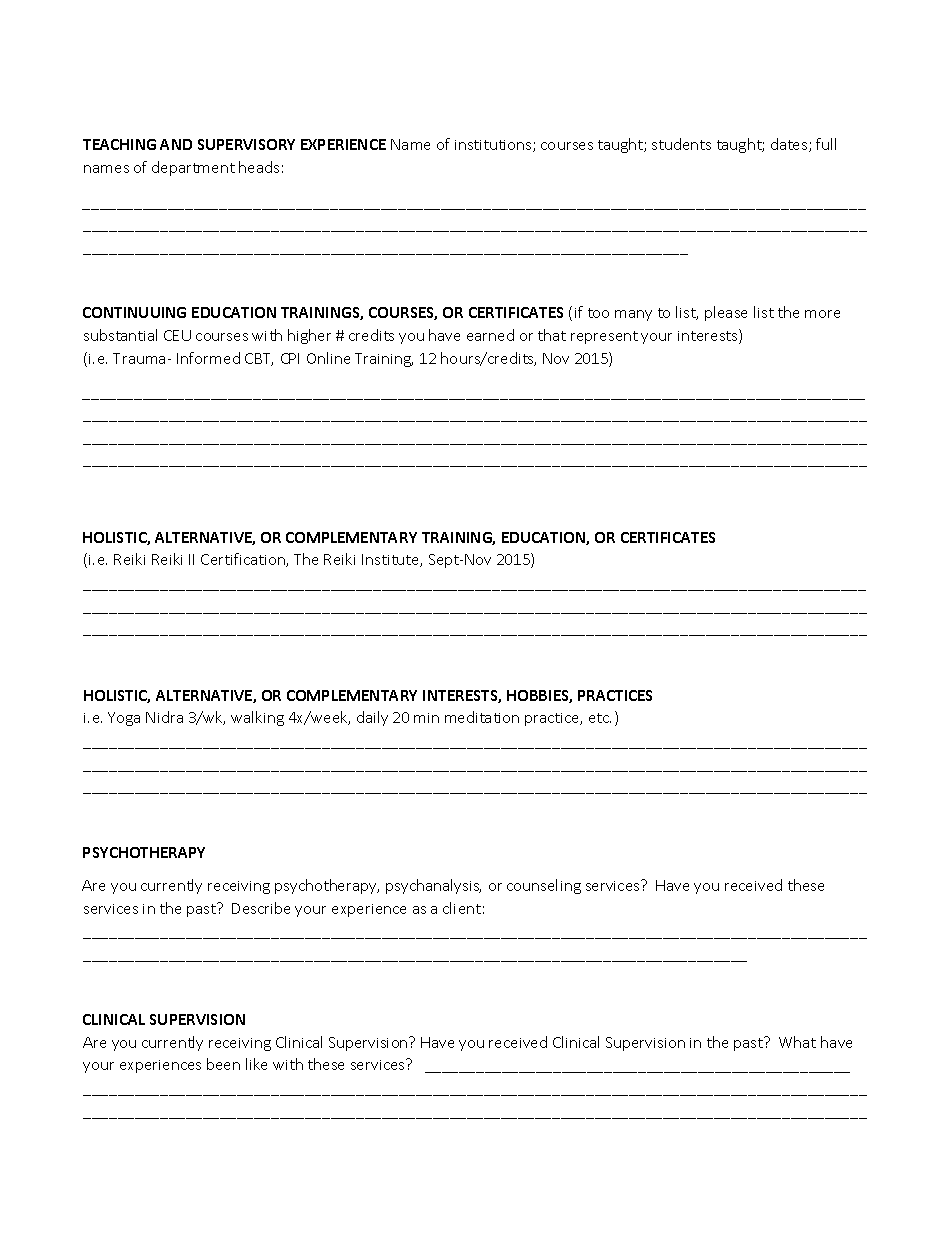  I want to click on been, so click(223, 1064).
